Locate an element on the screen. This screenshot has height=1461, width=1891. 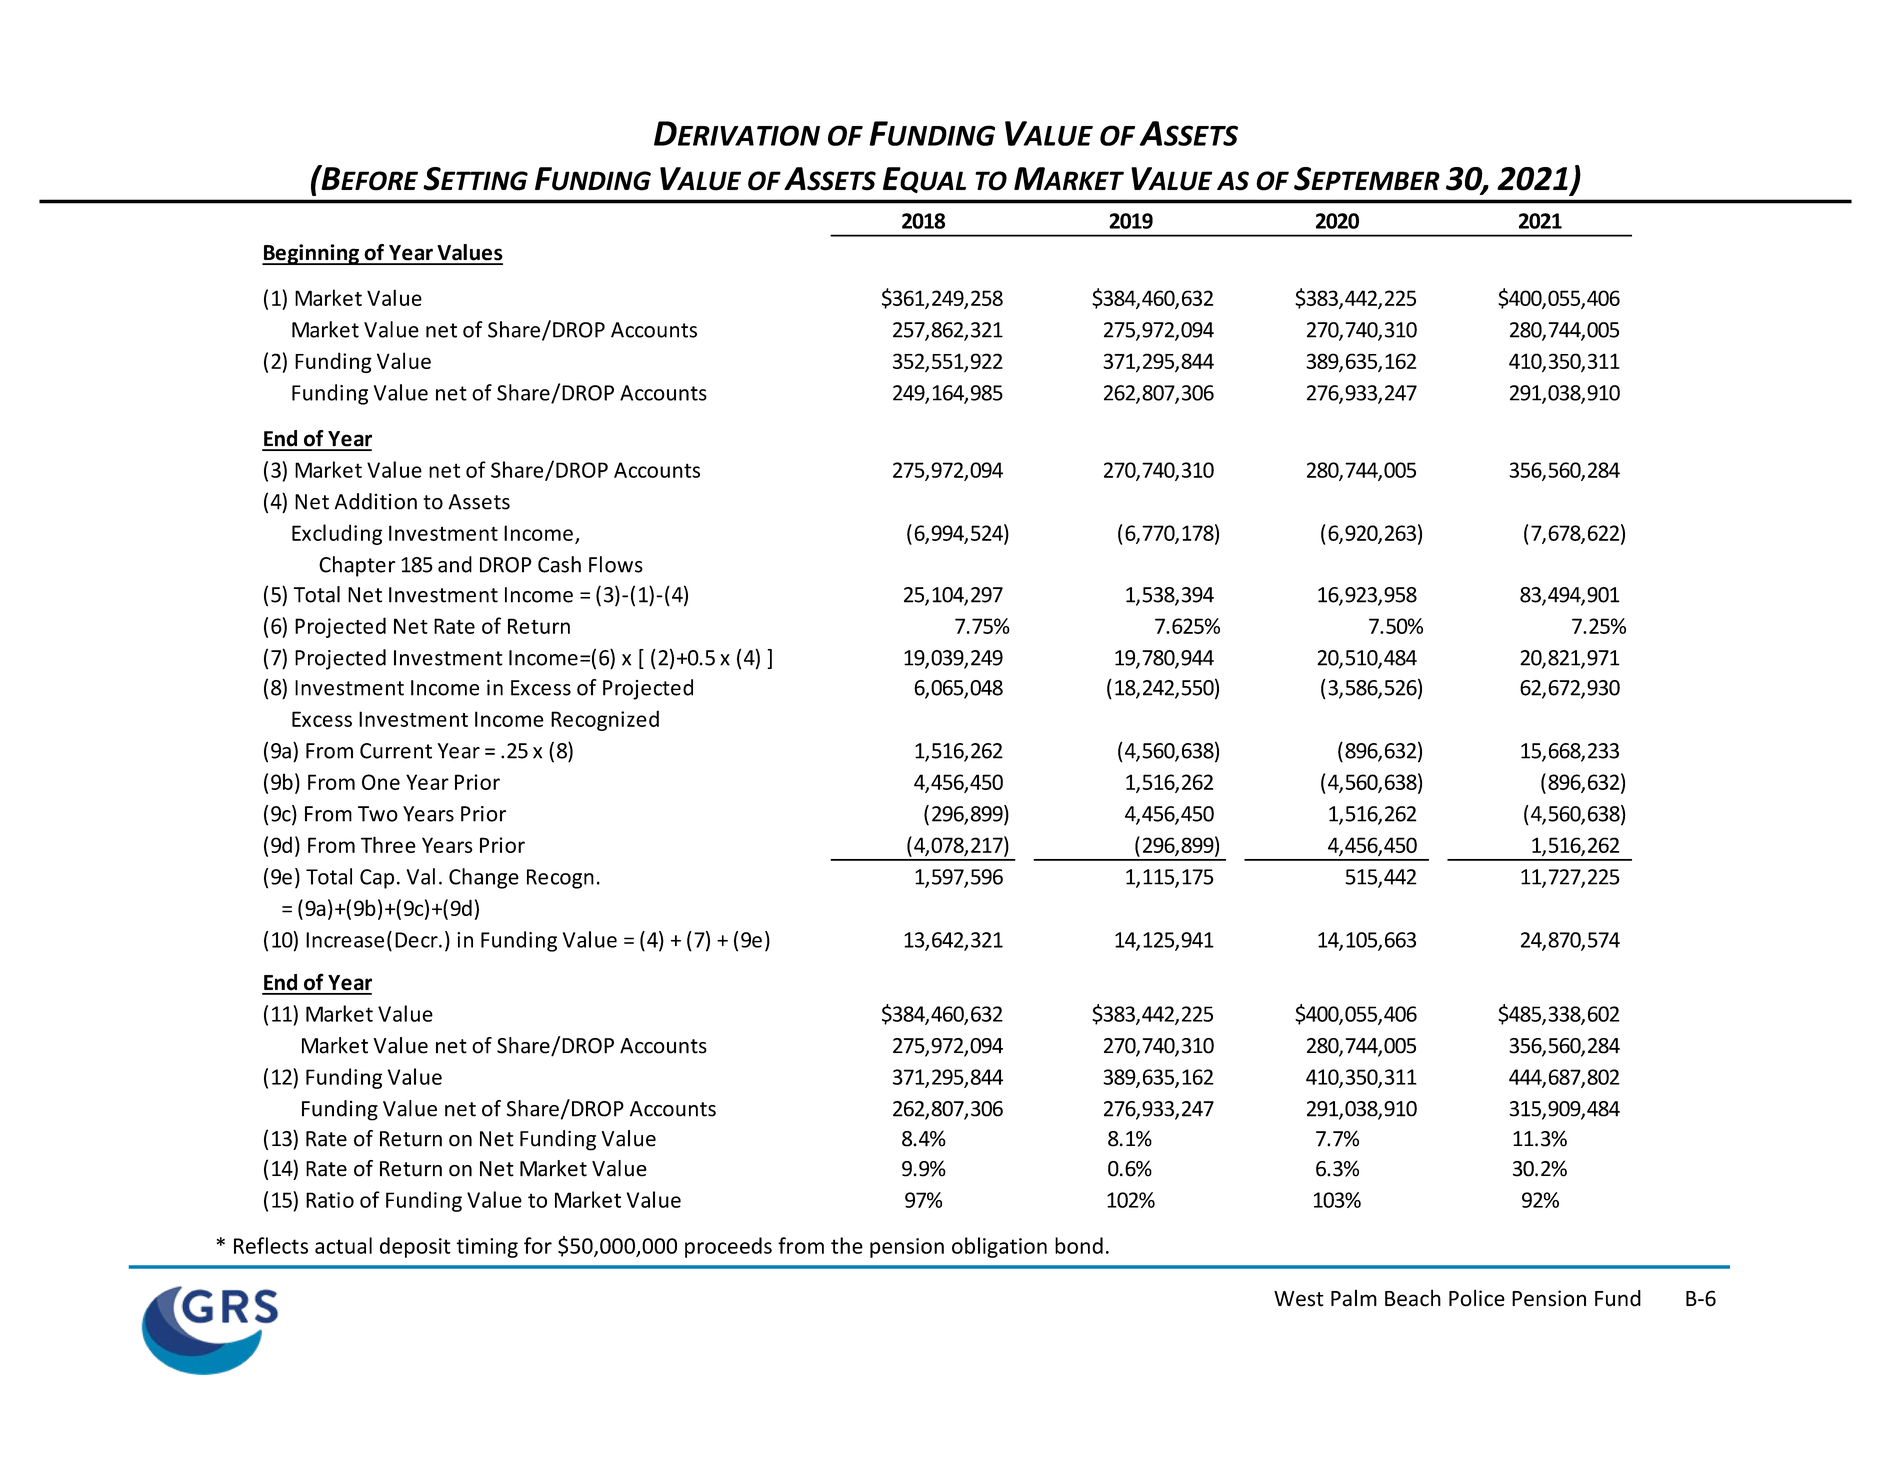
obligation is located at coordinates (999, 1247).
